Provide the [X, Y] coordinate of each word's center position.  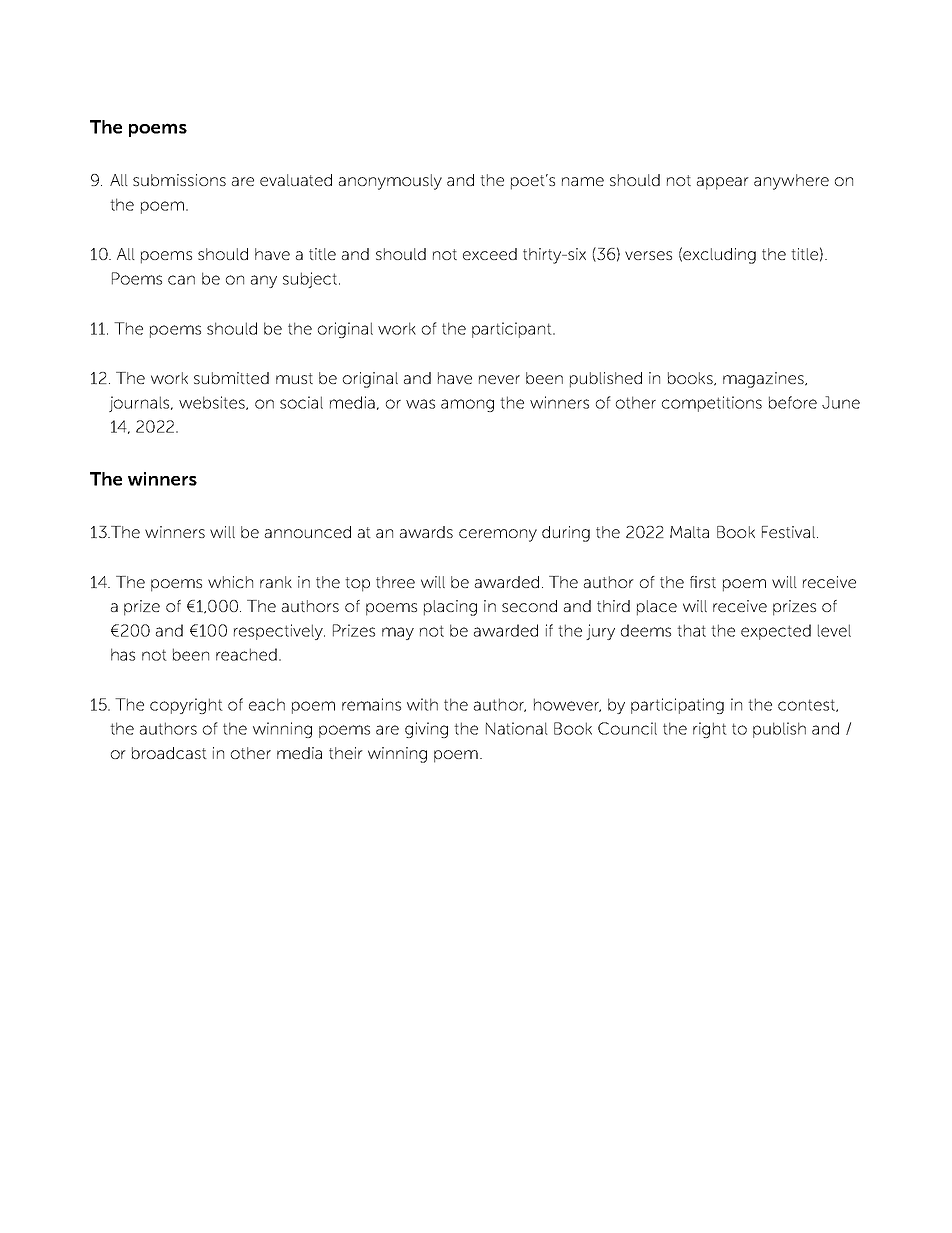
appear [723, 183]
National [517, 728]
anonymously [390, 182]
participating [677, 706]
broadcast [169, 753]
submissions [179, 180]
